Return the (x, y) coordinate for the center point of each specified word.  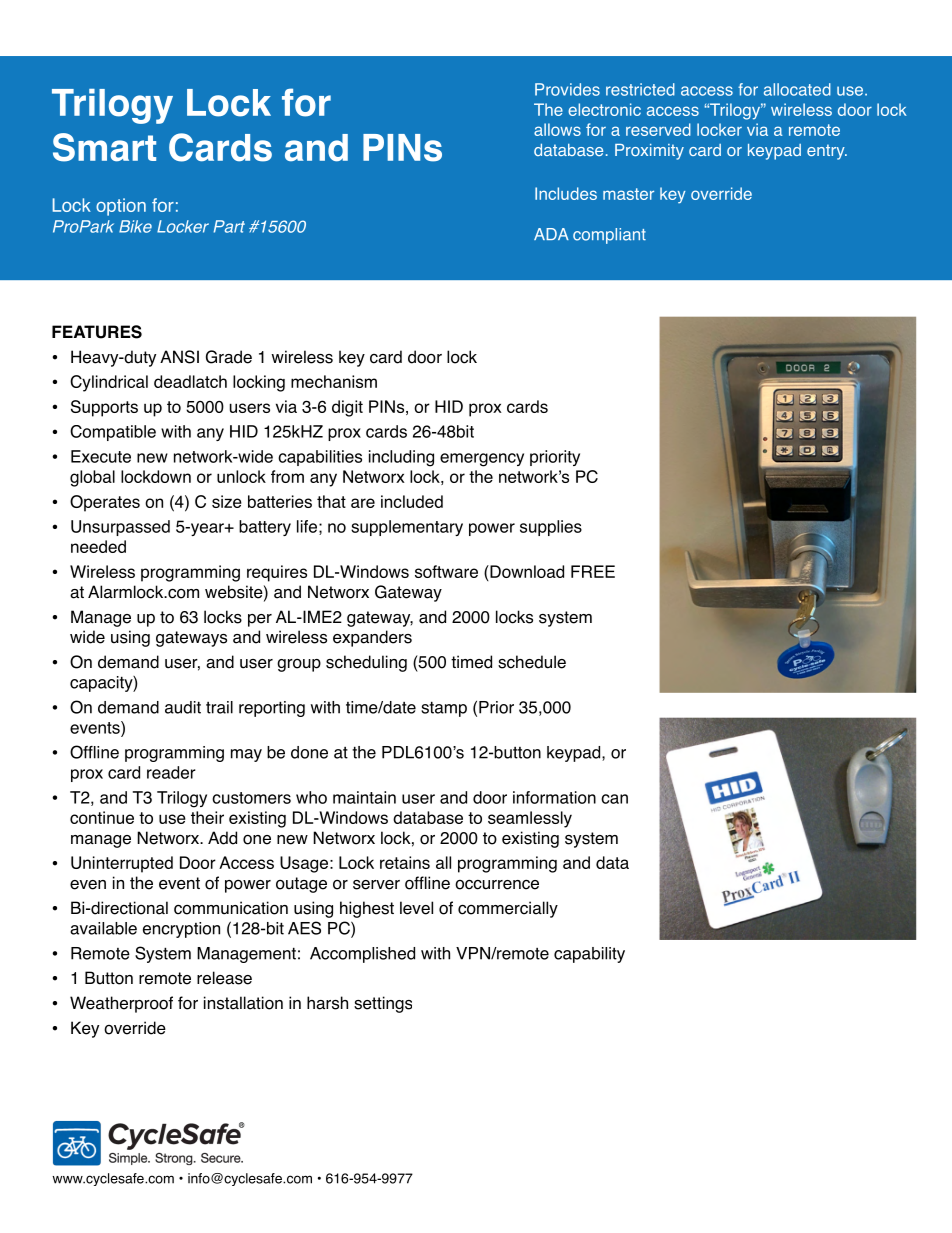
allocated (797, 89)
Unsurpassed (120, 528)
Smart (104, 147)
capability (589, 955)
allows (557, 129)
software (446, 571)
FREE (593, 571)
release (224, 978)
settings (383, 1004)
